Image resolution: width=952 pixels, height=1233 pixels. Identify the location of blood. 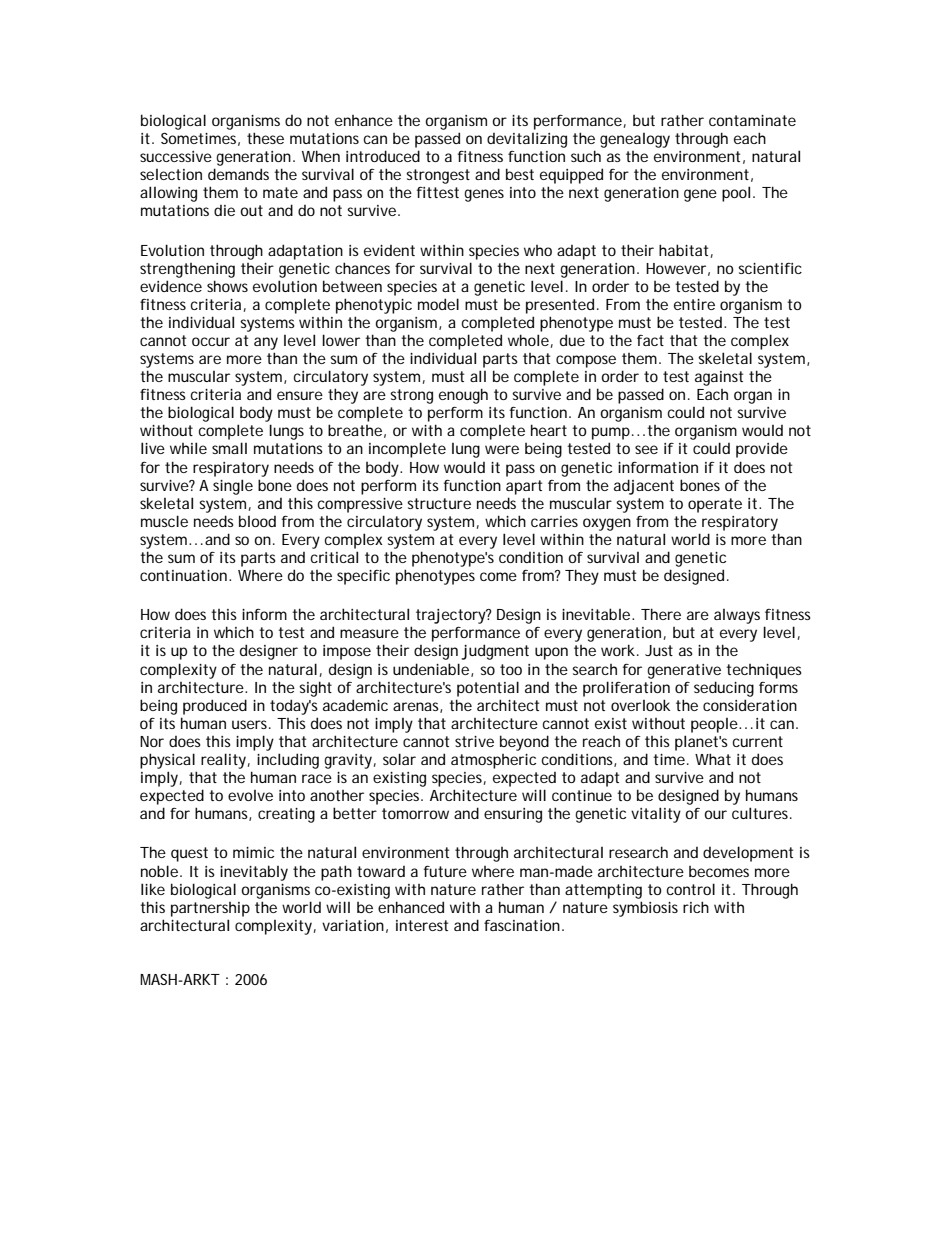
(257, 521).
